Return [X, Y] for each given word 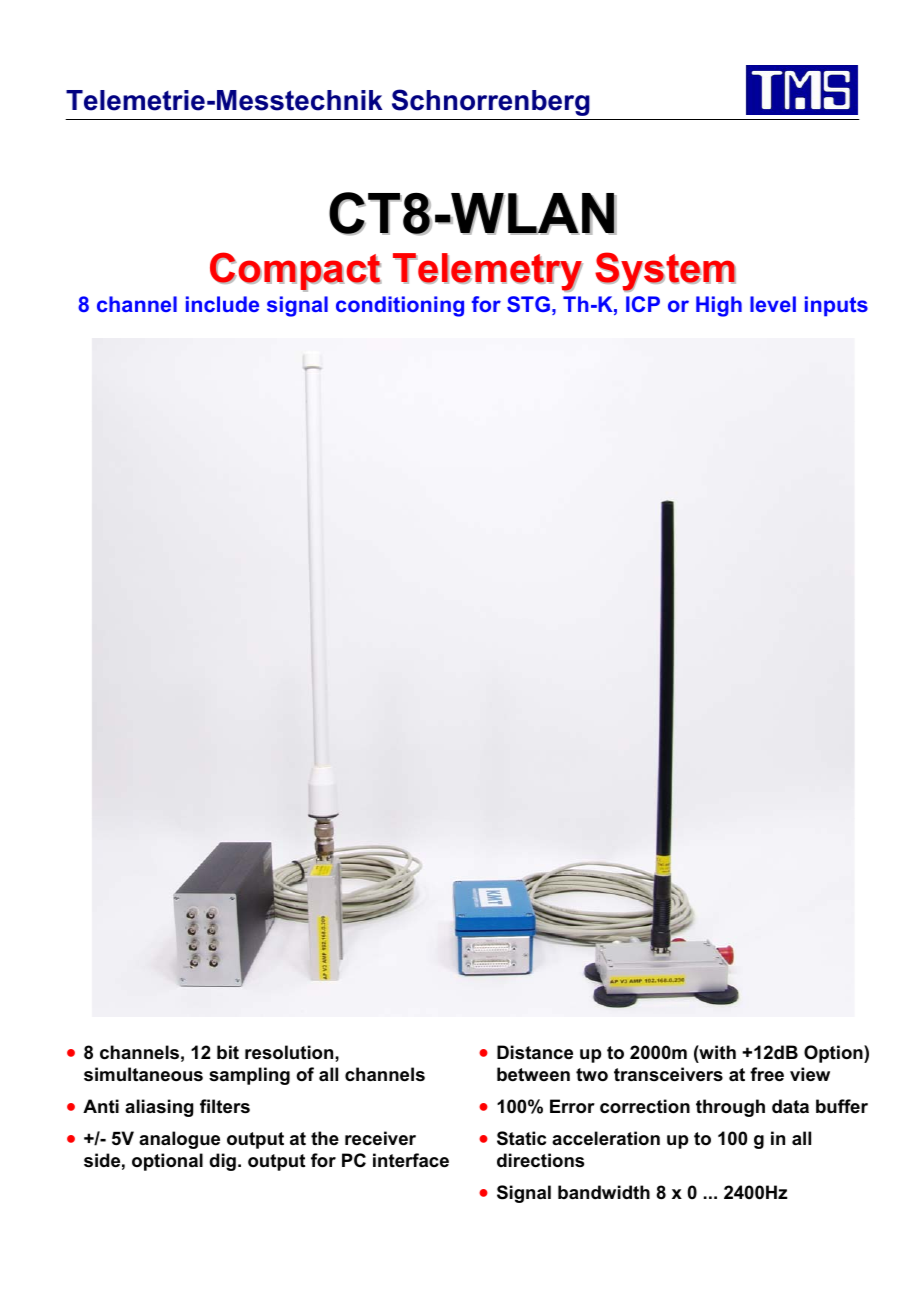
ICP [643, 304]
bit [228, 1052]
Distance [535, 1052]
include [222, 304]
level [773, 304]
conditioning [400, 306]
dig [222, 1162]
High [719, 306]
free [767, 1074]
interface [411, 1160]
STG [528, 304]
